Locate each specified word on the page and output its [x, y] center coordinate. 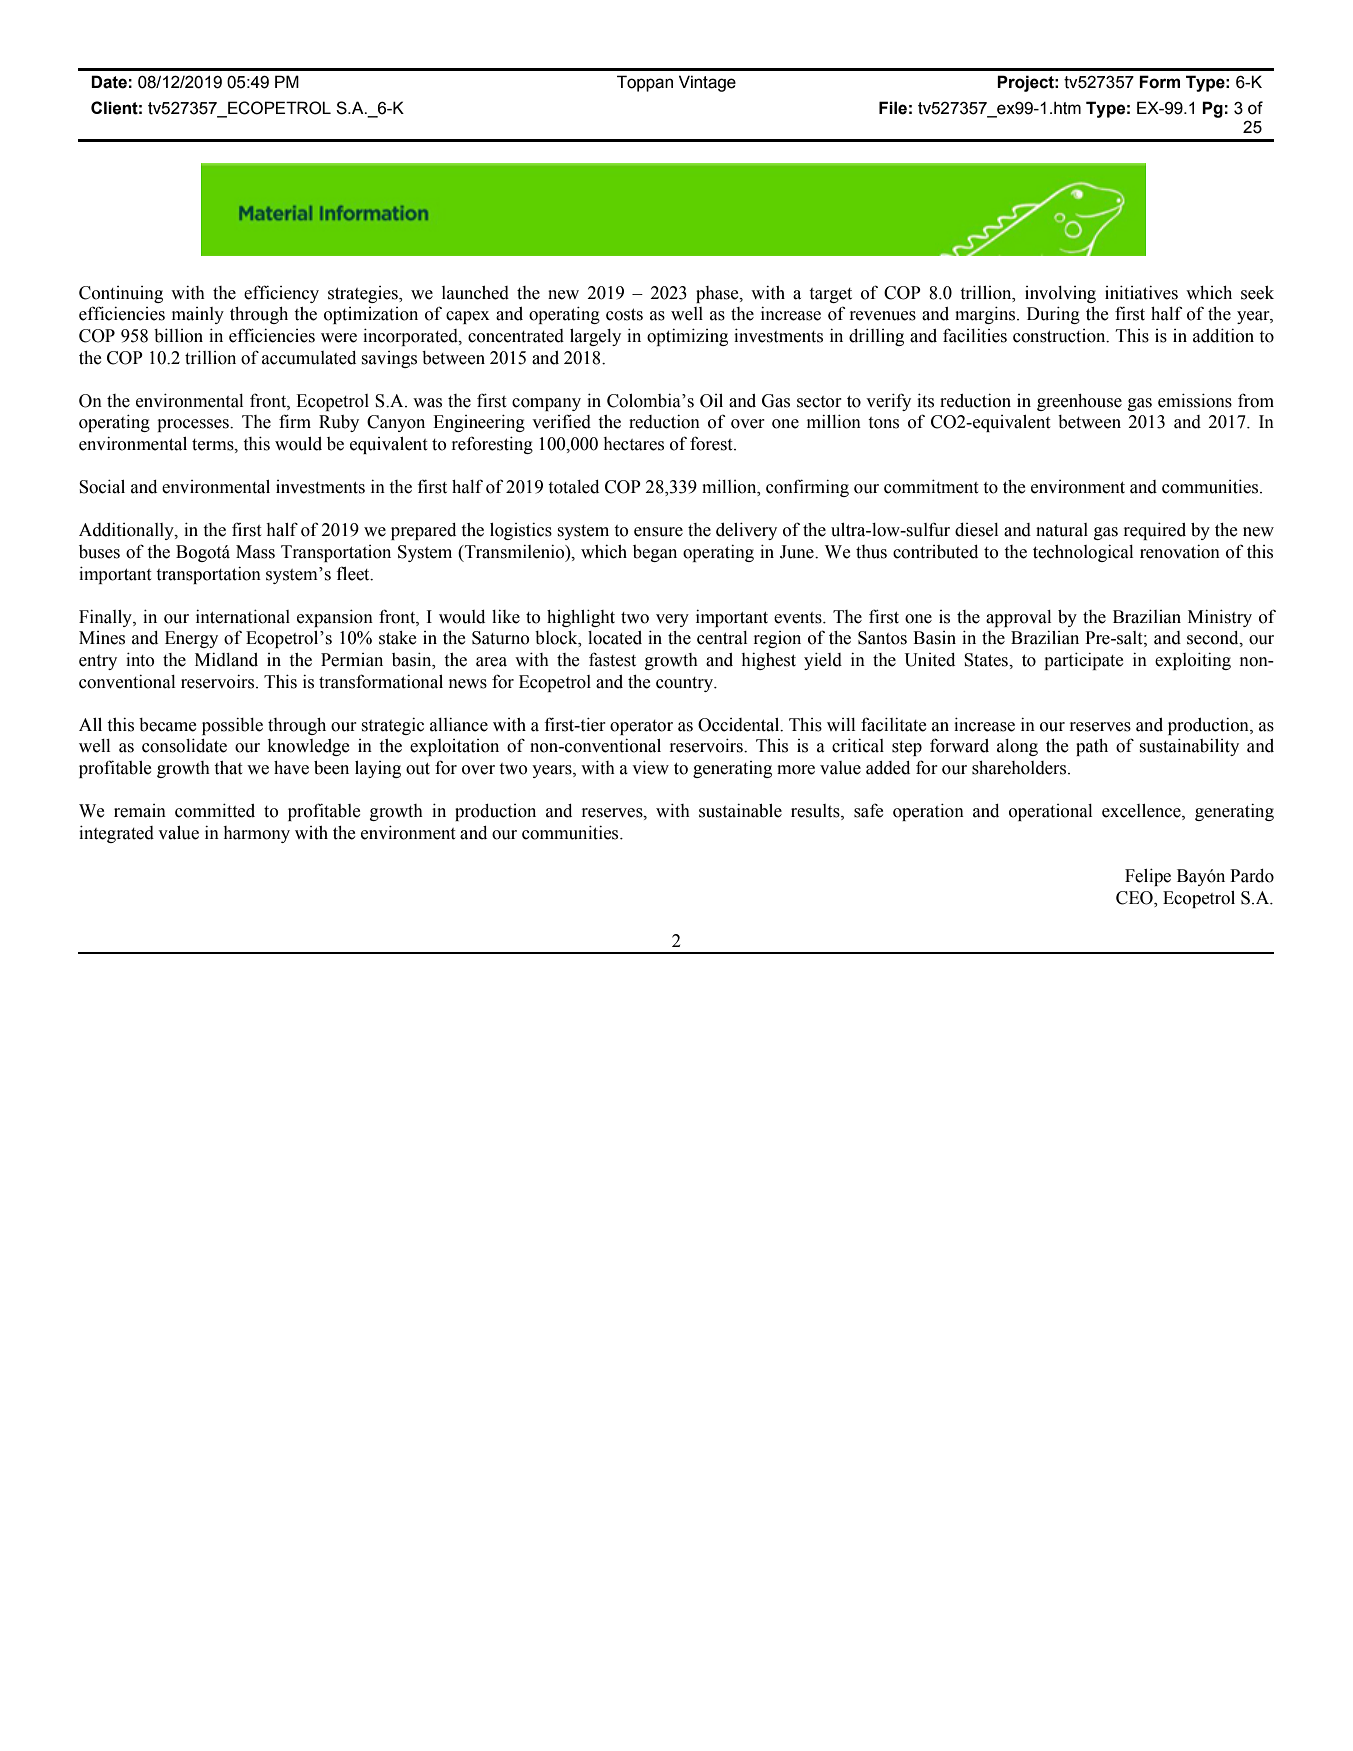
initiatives [1141, 293]
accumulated [309, 358]
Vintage [707, 83]
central [722, 638]
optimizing [687, 337]
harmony [256, 834]
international [243, 617]
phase [718, 294]
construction [1060, 336]
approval [1018, 618]
